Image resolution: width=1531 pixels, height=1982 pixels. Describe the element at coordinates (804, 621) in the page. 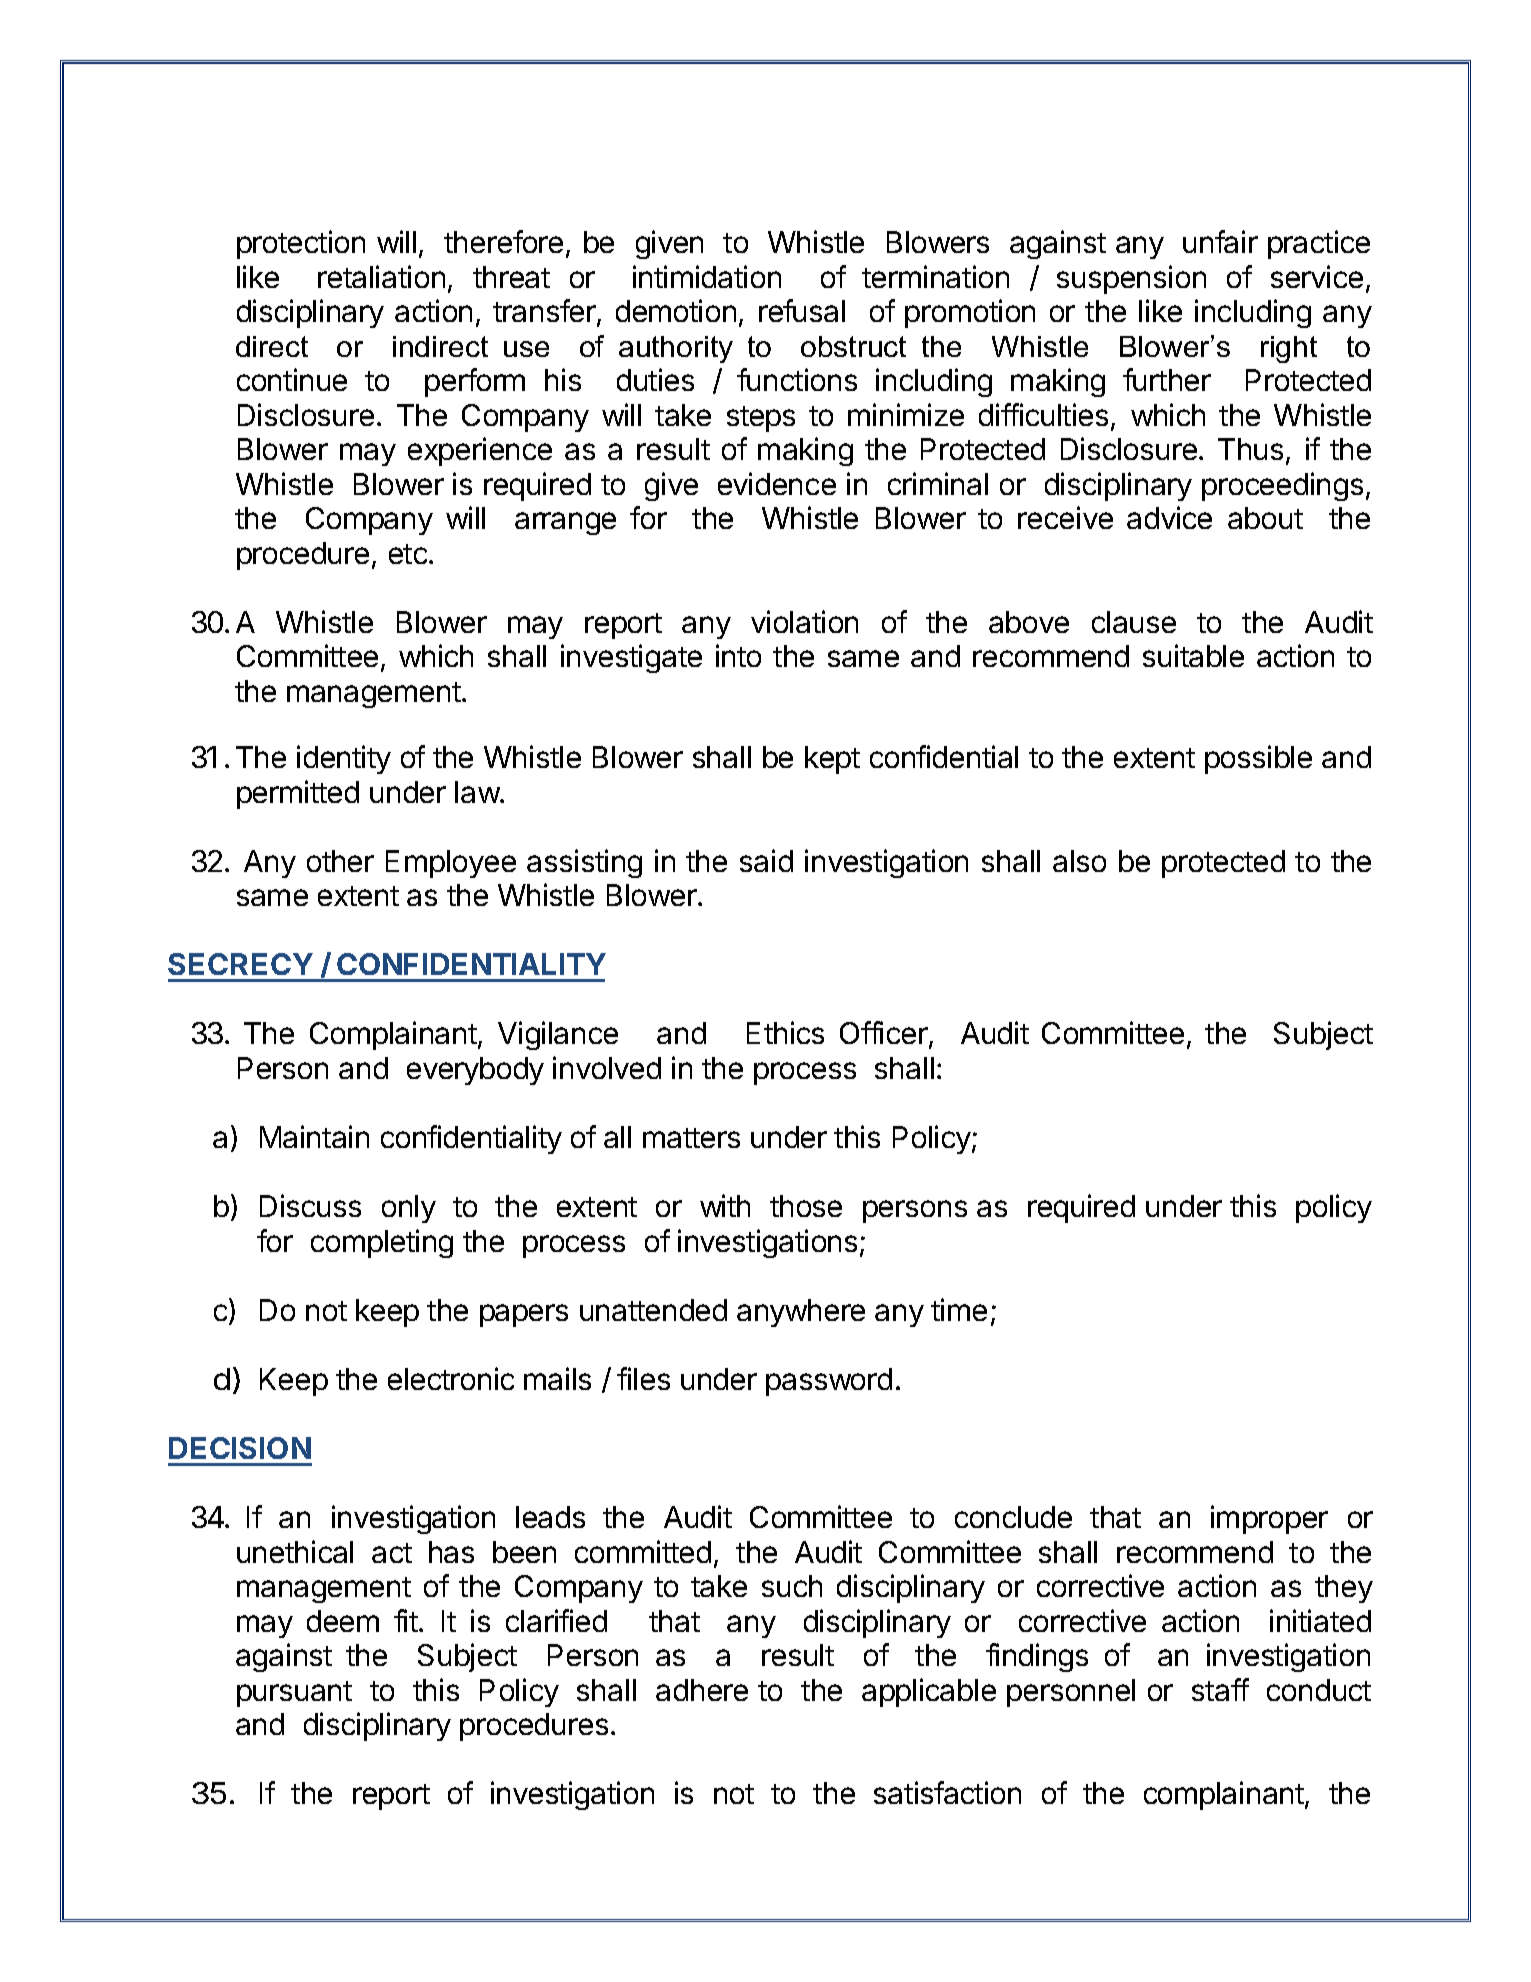

I see `violation` at that location.
